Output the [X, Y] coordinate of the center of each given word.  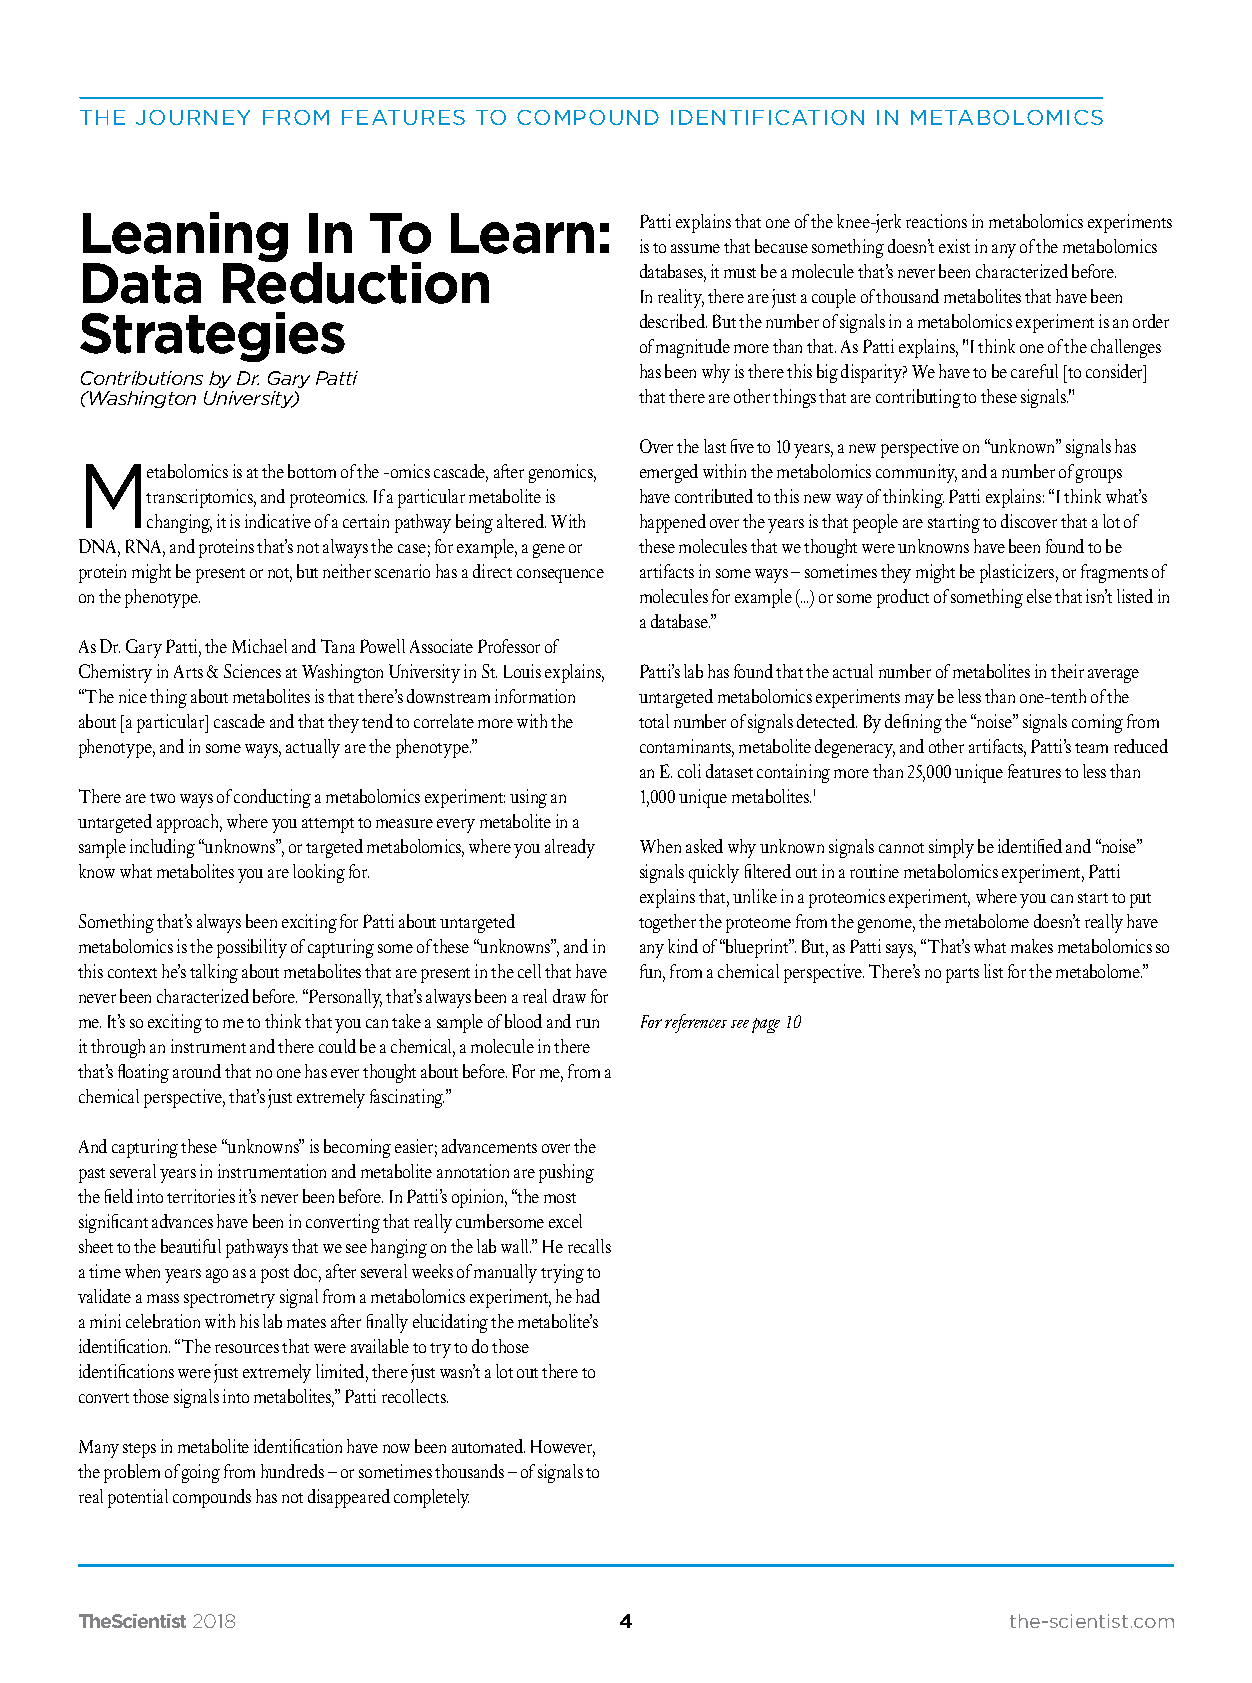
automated [488, 1446]
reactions [936, 221]
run [587, 1023]
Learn [522, 233]
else [1039, 596]
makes [1032, 946]
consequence [560, 576]
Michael [259, 646]
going [201, 1473]
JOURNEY [193, 117]
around [197, 1071]
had [588, 1296]
